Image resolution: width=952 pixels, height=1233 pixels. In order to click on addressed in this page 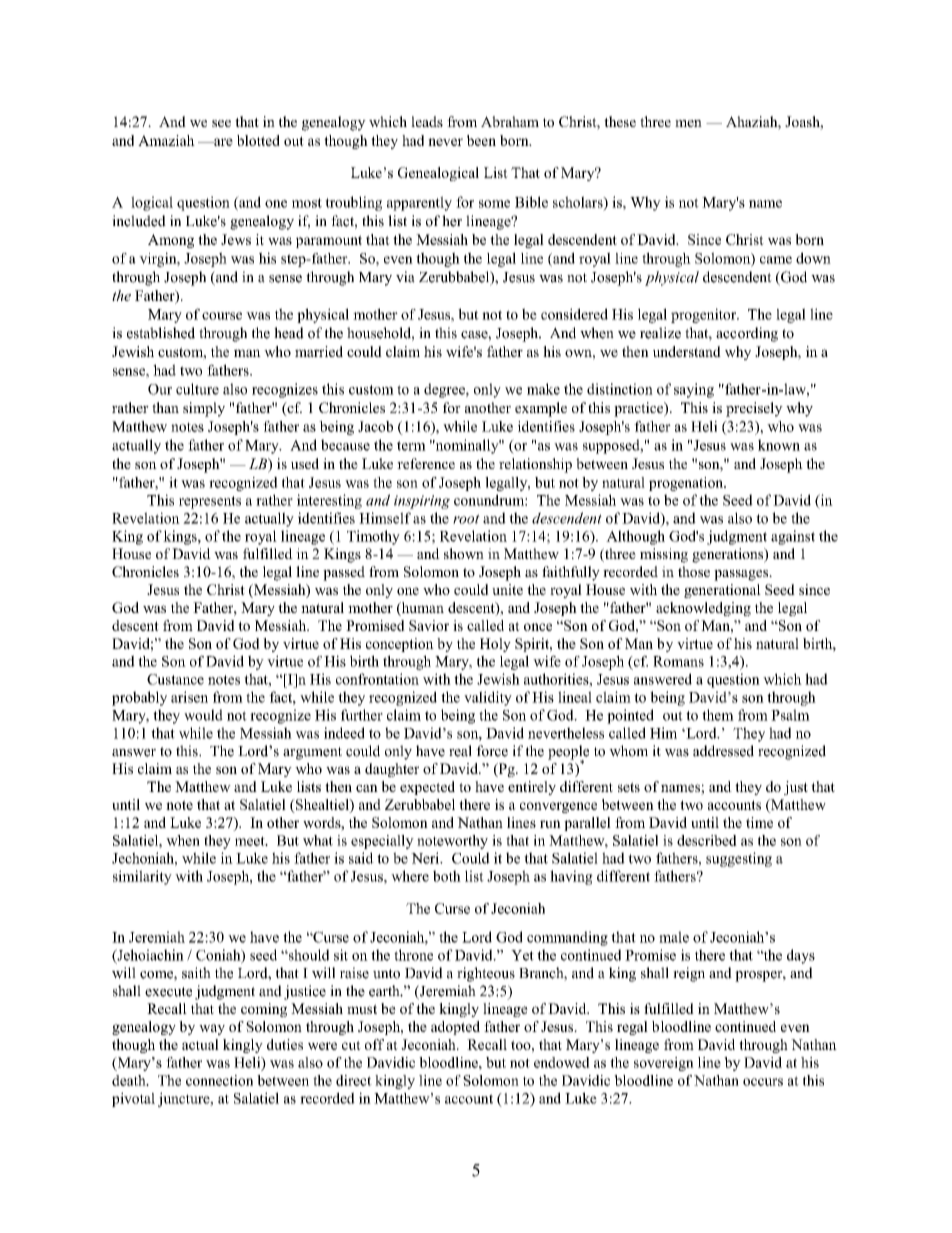, I will do `click(723, 751)`.
